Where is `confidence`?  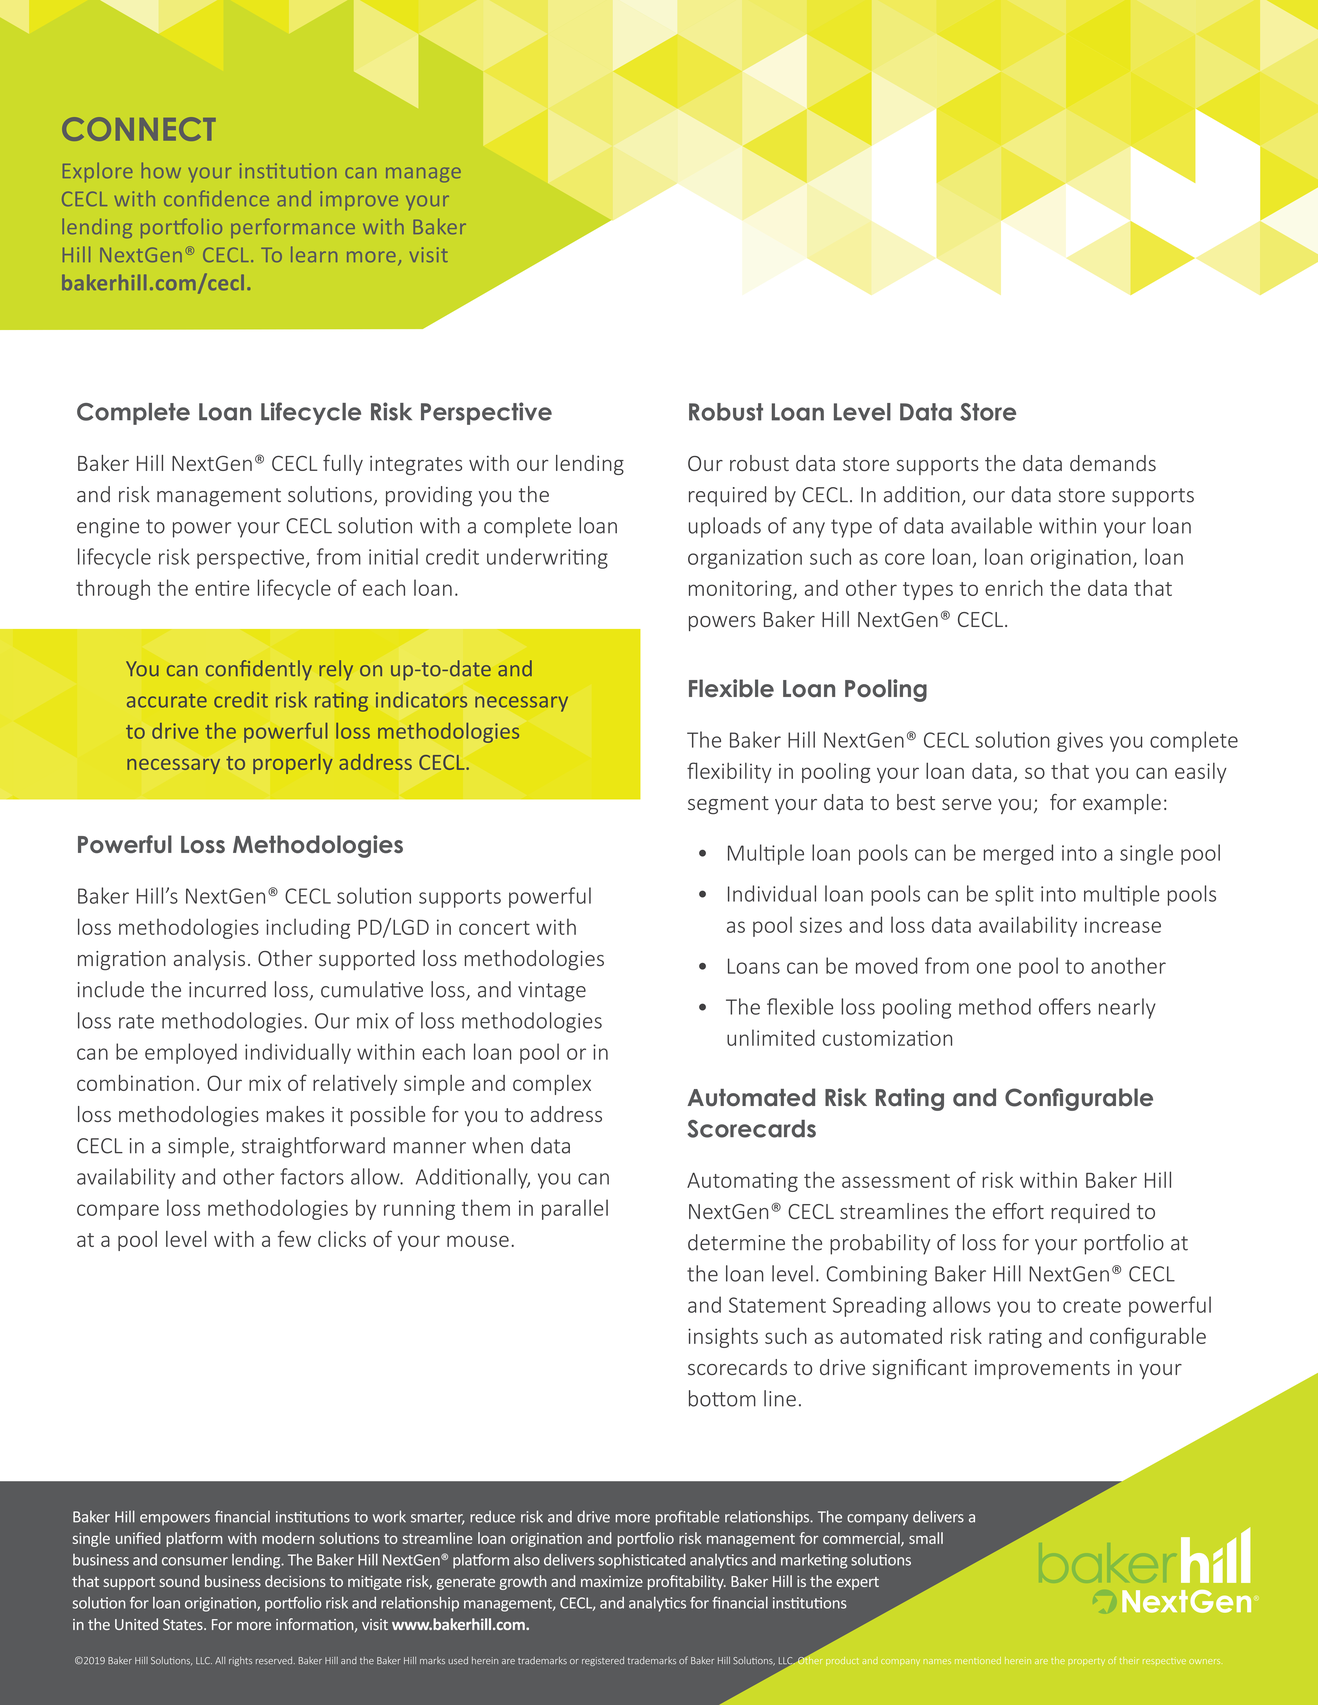
confidence is located at coordinates (216, 198).
